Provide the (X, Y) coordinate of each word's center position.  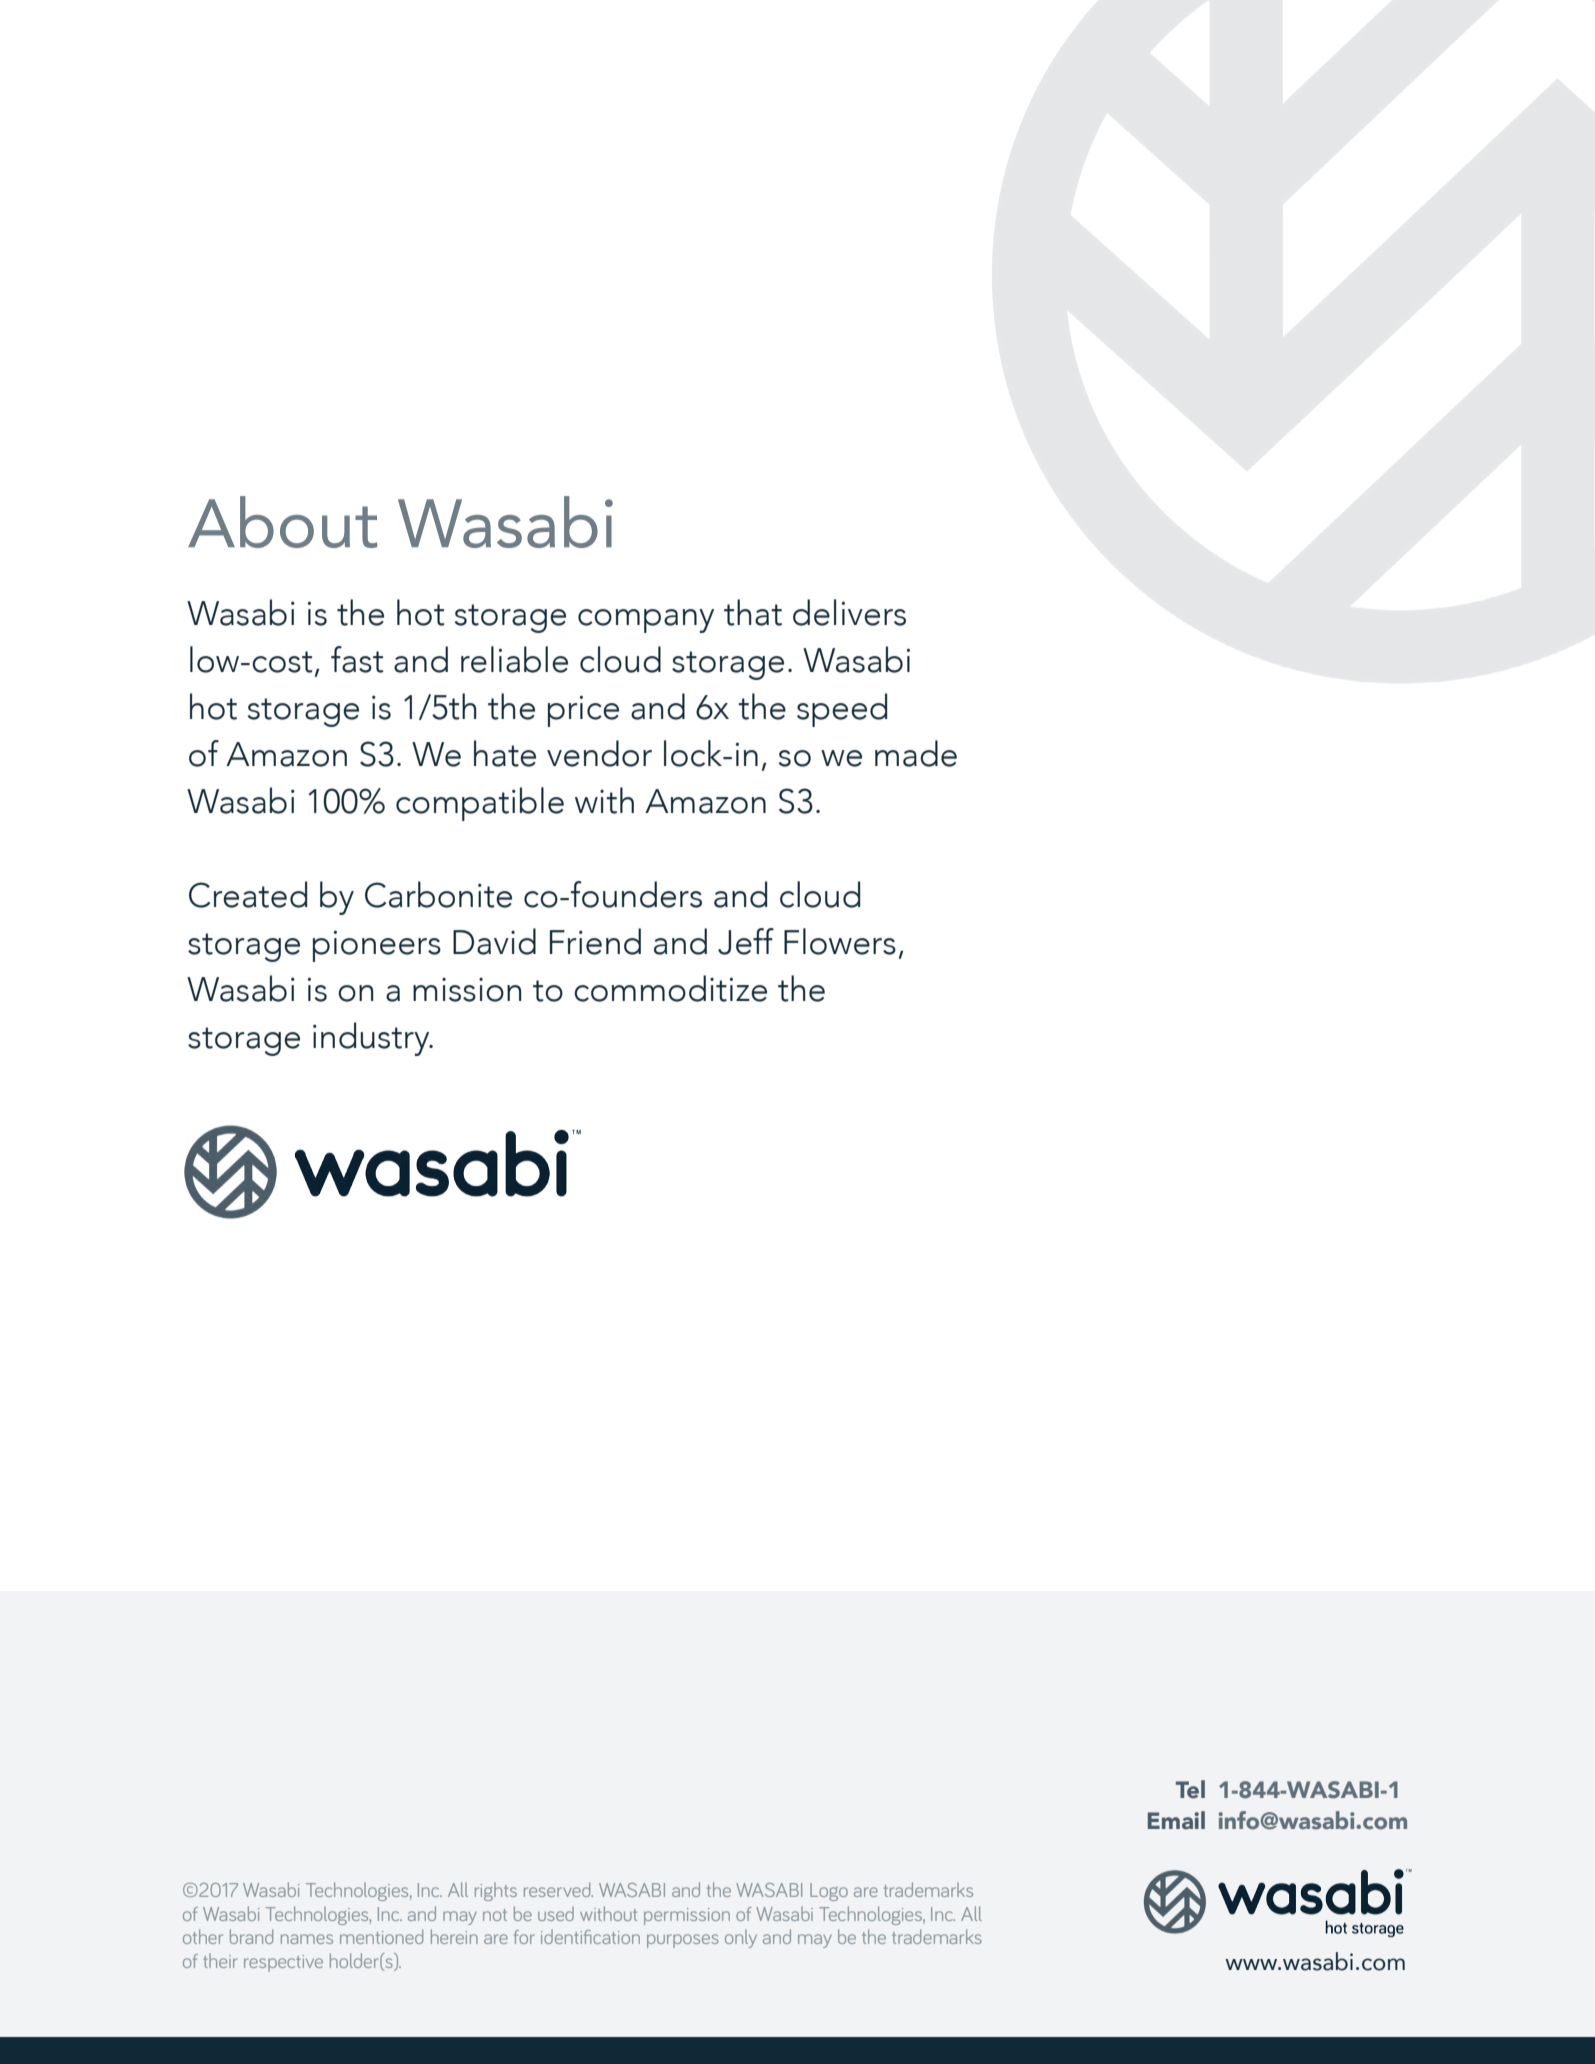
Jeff (746, 941)
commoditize (670, 988)
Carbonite (438, 894)
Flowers (840, 941)
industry (372, 1039)
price (583, 711)
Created (248, 894)
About (282, 522)
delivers (849, 612)
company (646, 621)
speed (842, 710)
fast (357, 659)
